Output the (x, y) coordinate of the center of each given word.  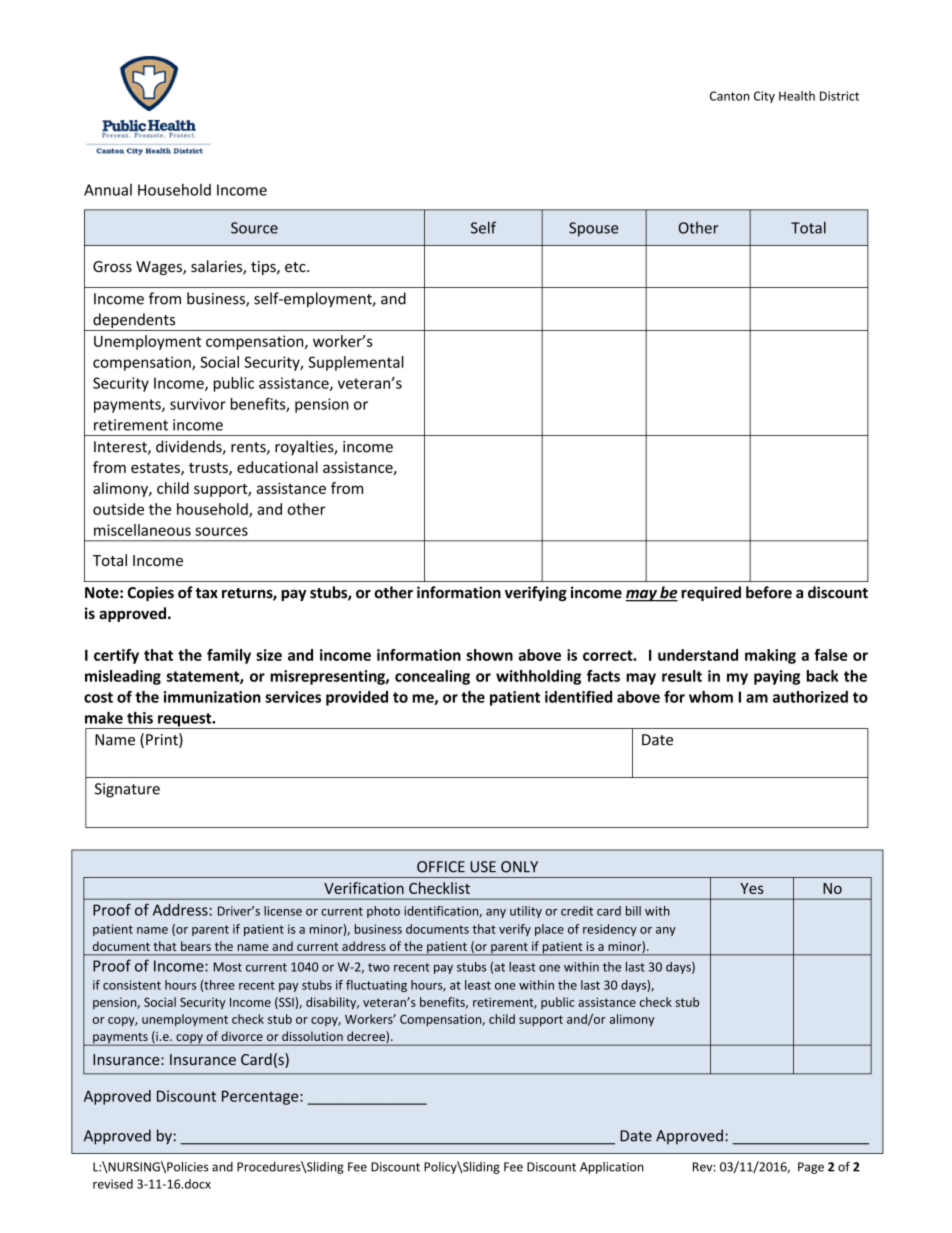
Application (612, 1168)
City (764, 97)
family (229, 656)
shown (489, 655)
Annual (108, 190)
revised (113, 1184)
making (770, 656)
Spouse (593, 229)
